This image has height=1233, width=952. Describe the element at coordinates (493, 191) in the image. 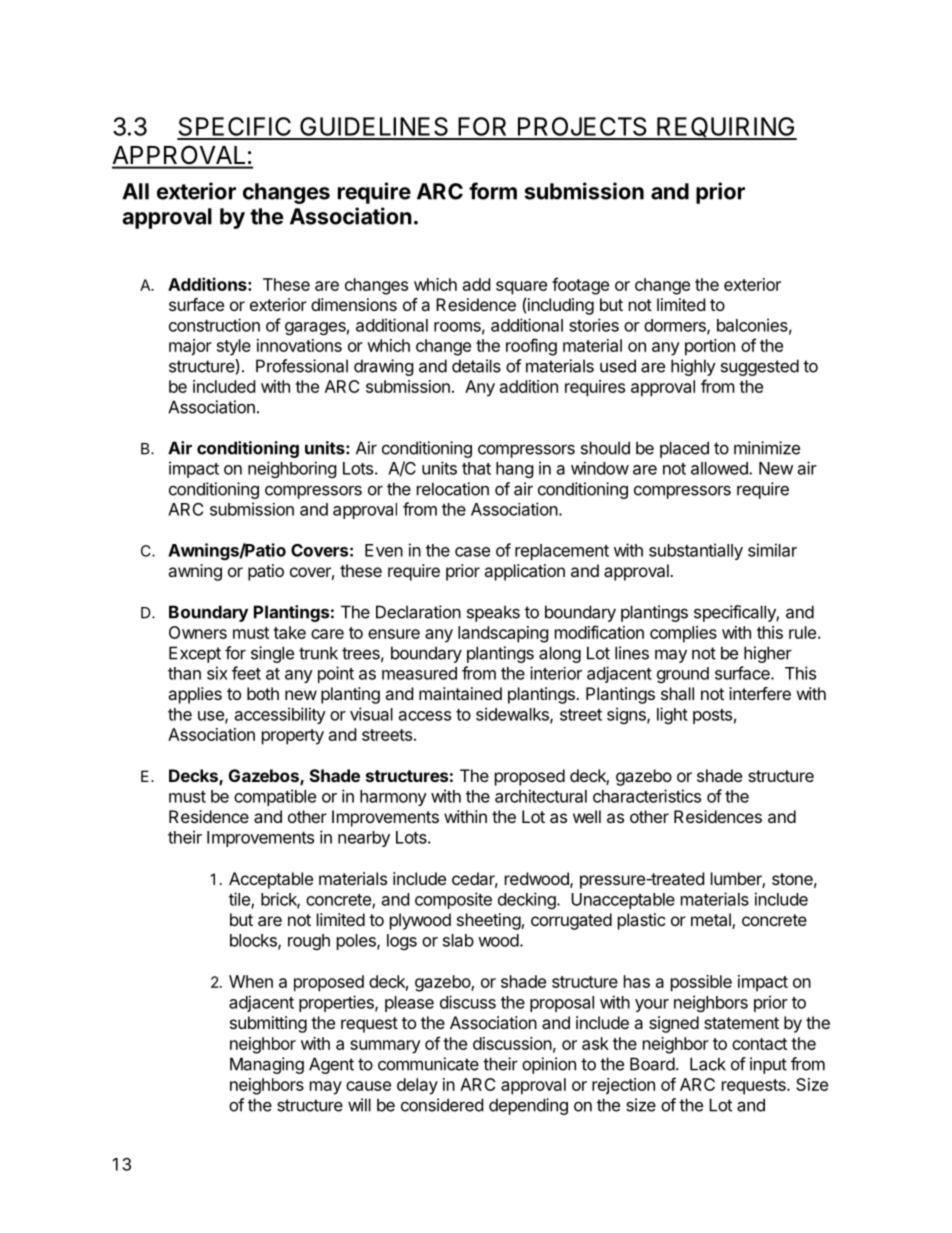

I see `form` at that location.
